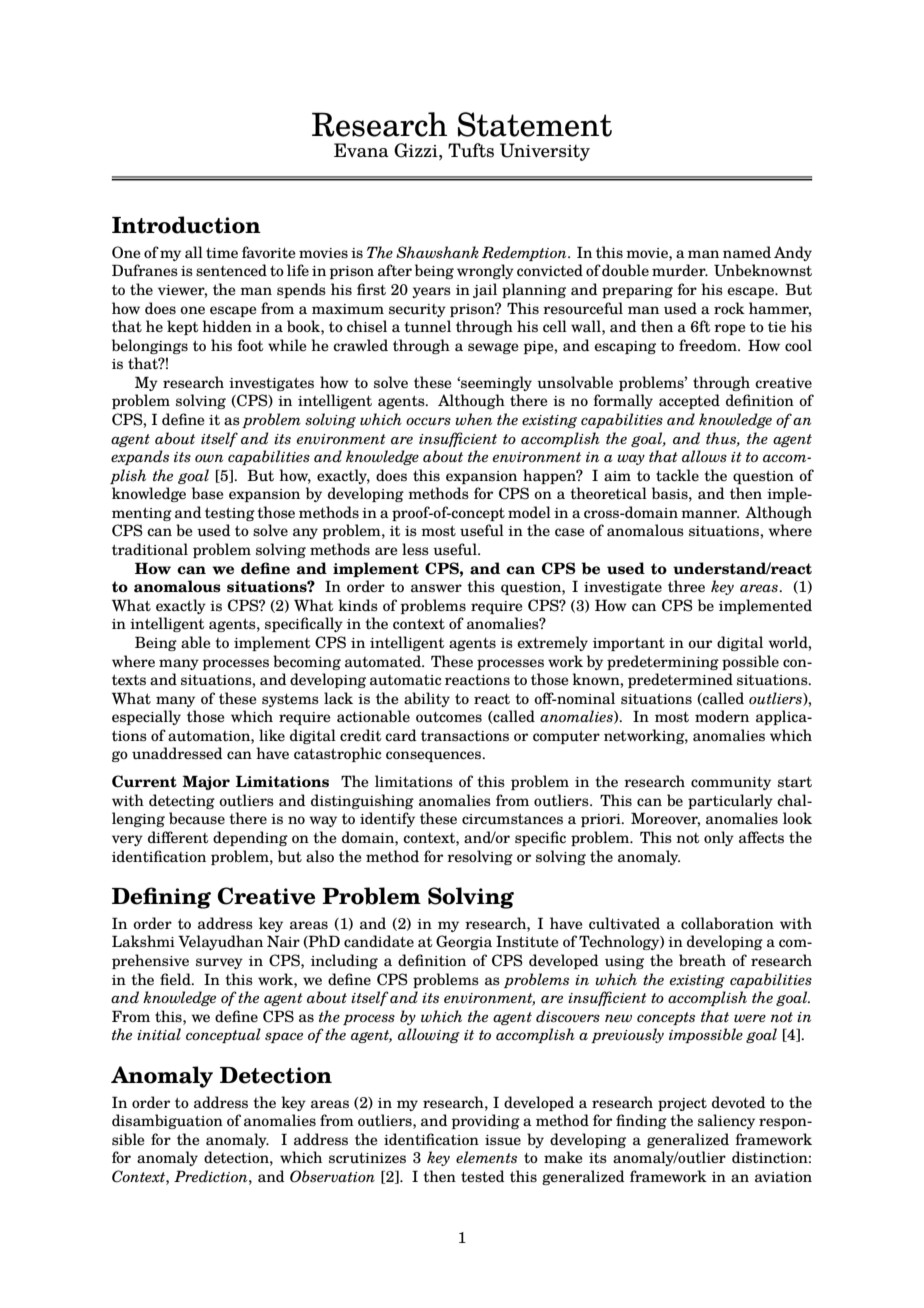 This page has width=924, height=1308. What do you see at coordinates (471, 150) in the page?
I see `Tufts` at bounding box center [471, 150].
